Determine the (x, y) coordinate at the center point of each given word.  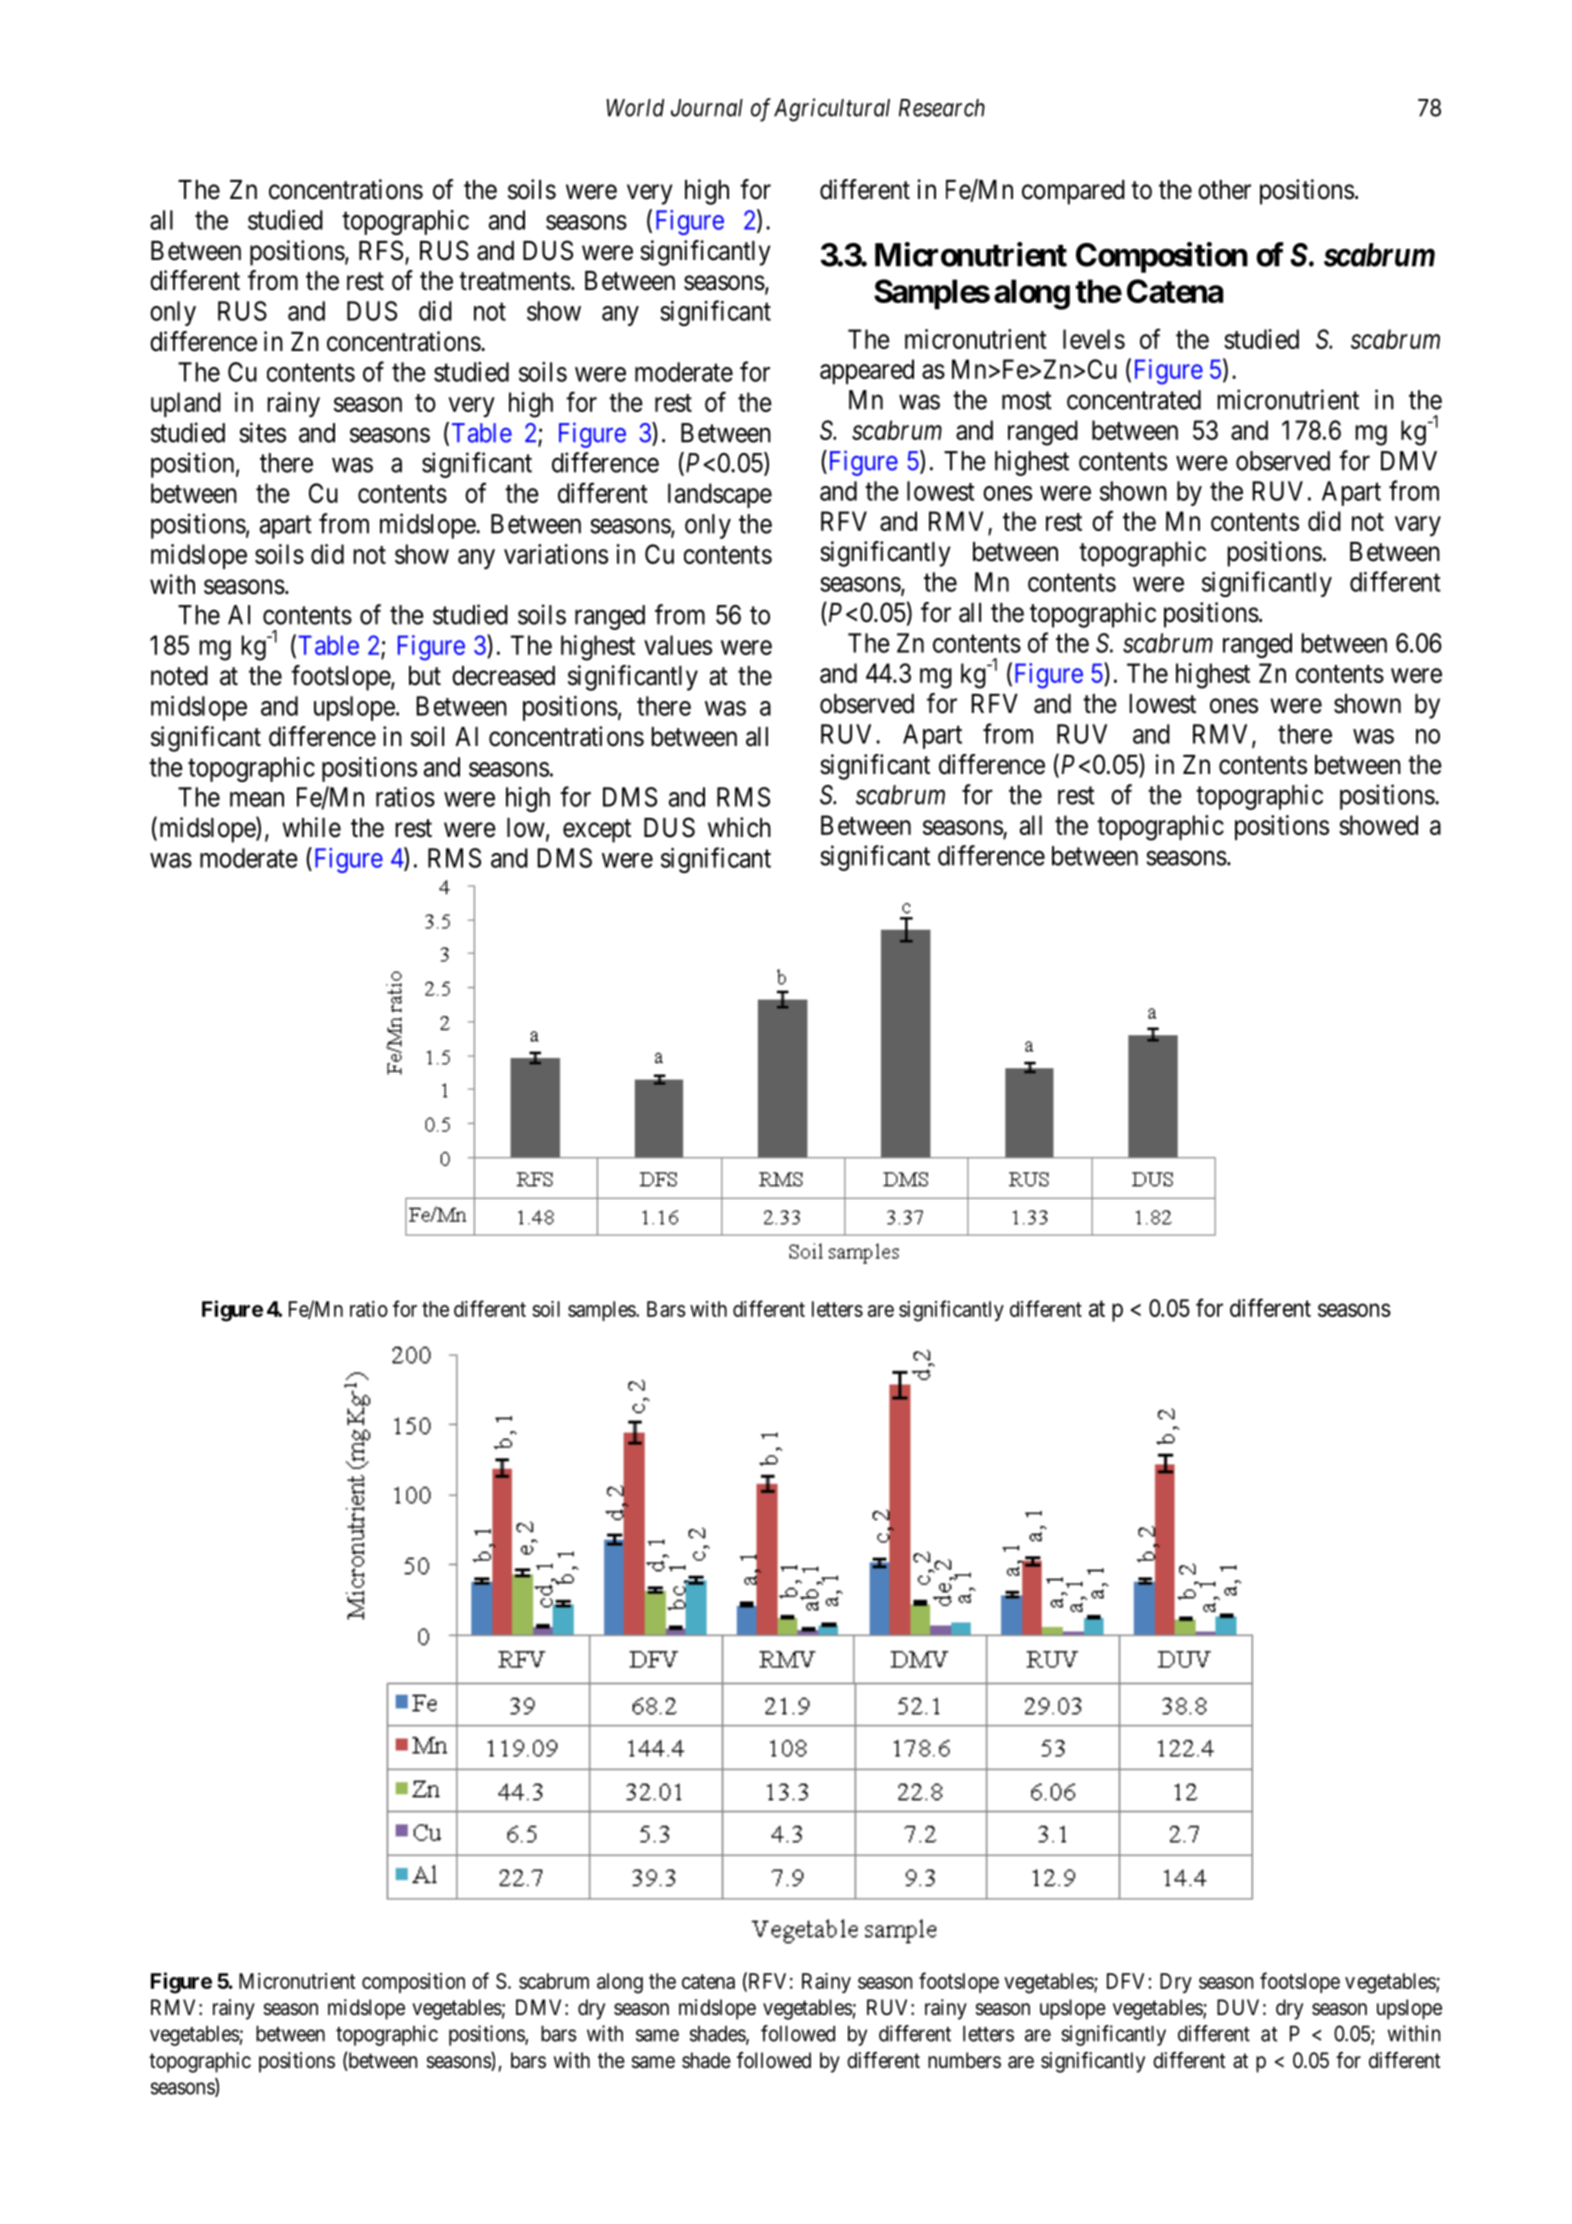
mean (257, 799)
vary (1418, 526)
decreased (503, 676)
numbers (964, 2060)
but (425, 676)
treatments (515, 281)
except (597, 831)
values (678, 645)
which (739, 827)
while (311, 827)
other (1224, 190)
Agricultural (832, 110)
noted (179, 676)
